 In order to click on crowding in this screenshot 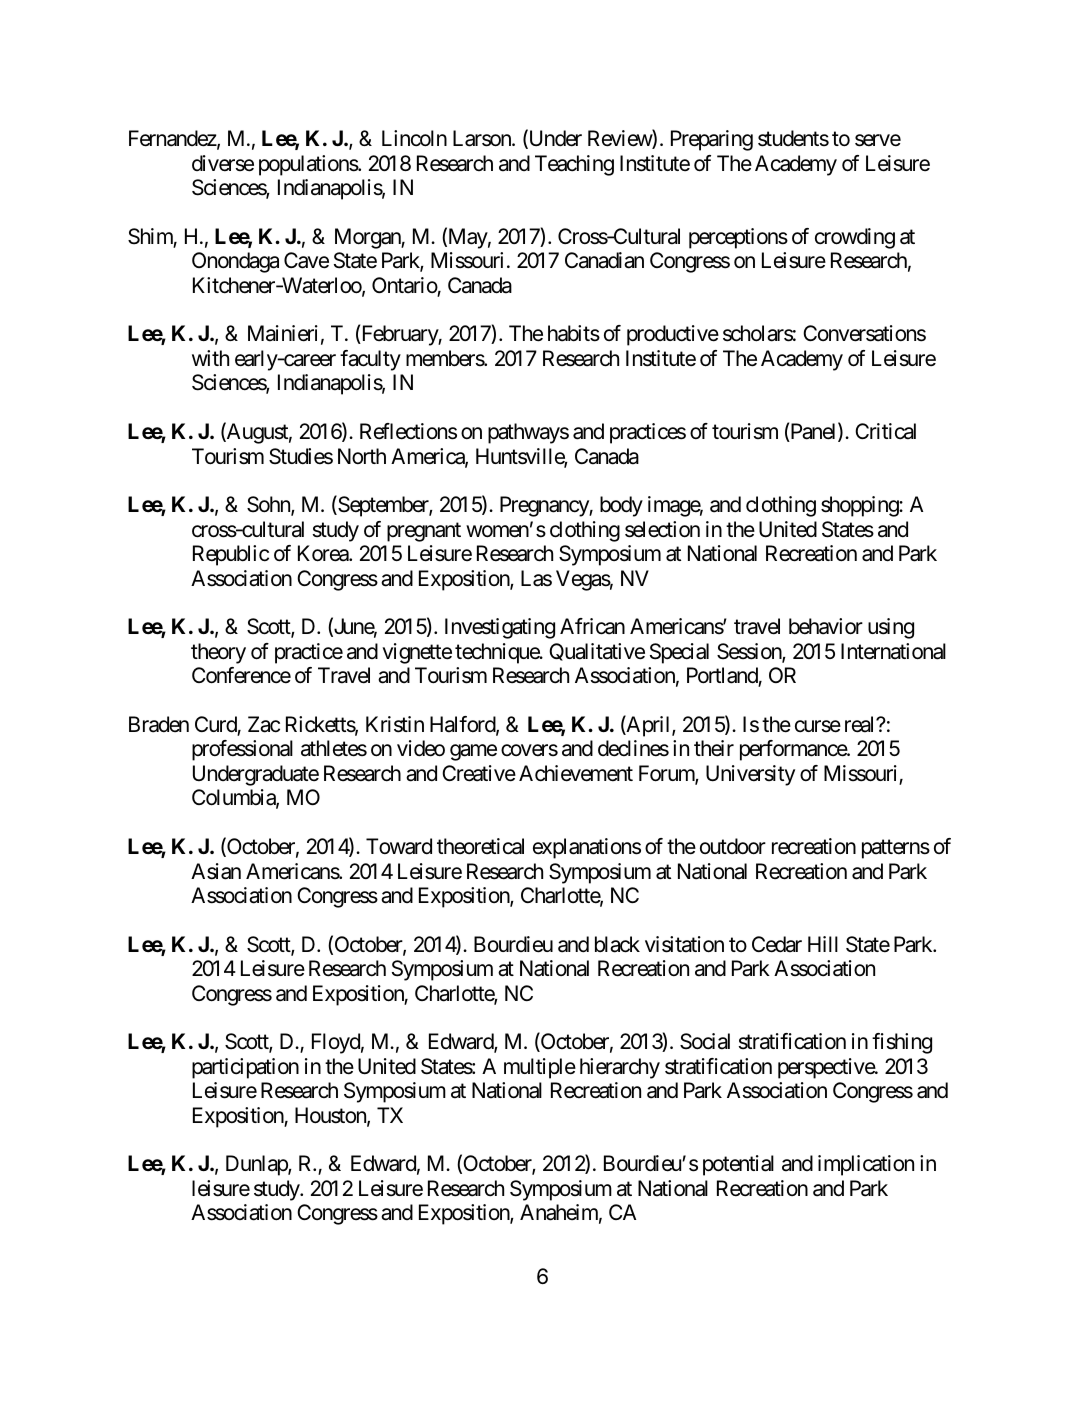, I will do `click(855, 238)`.
